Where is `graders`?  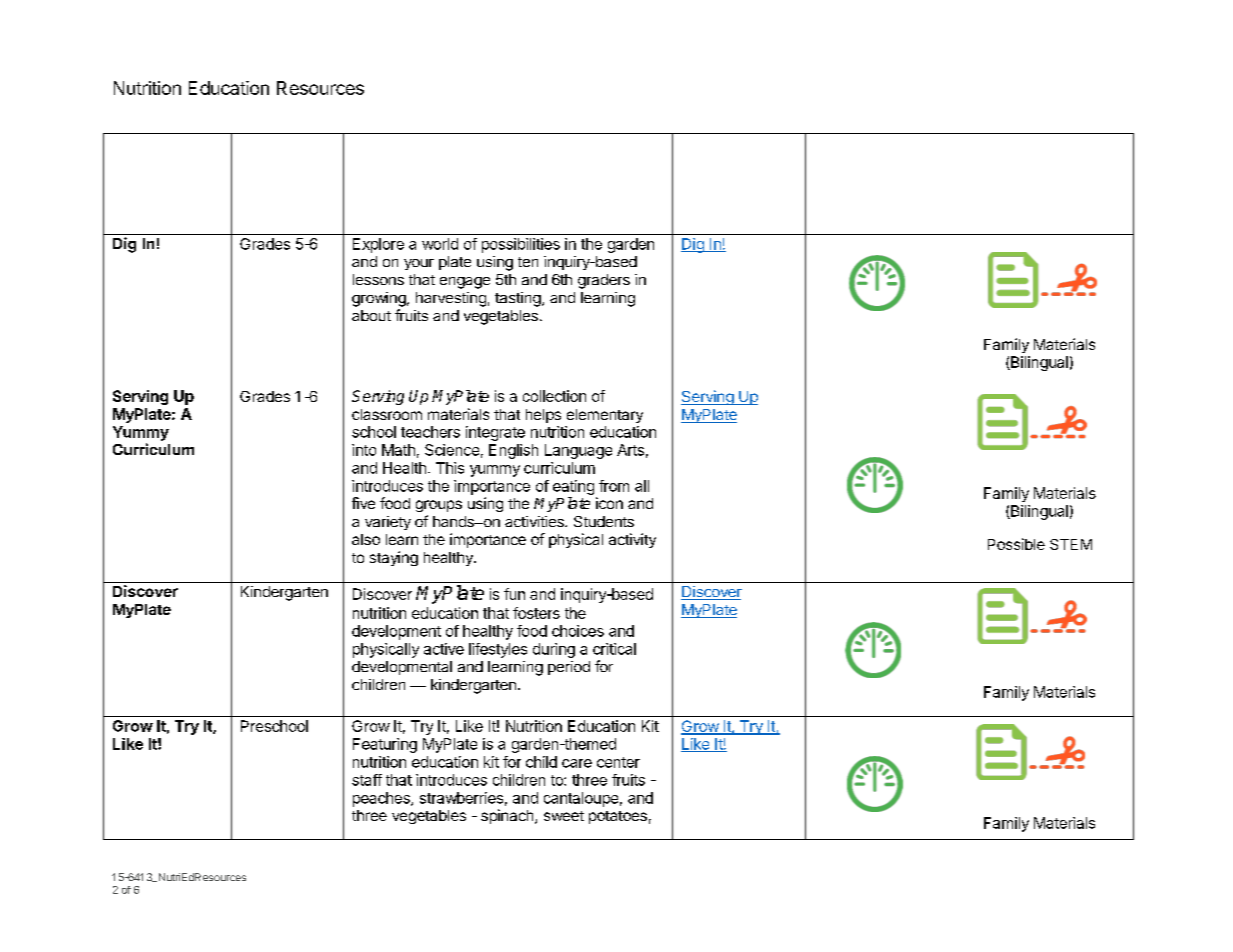
graders is located at coordinates (604, 281).
